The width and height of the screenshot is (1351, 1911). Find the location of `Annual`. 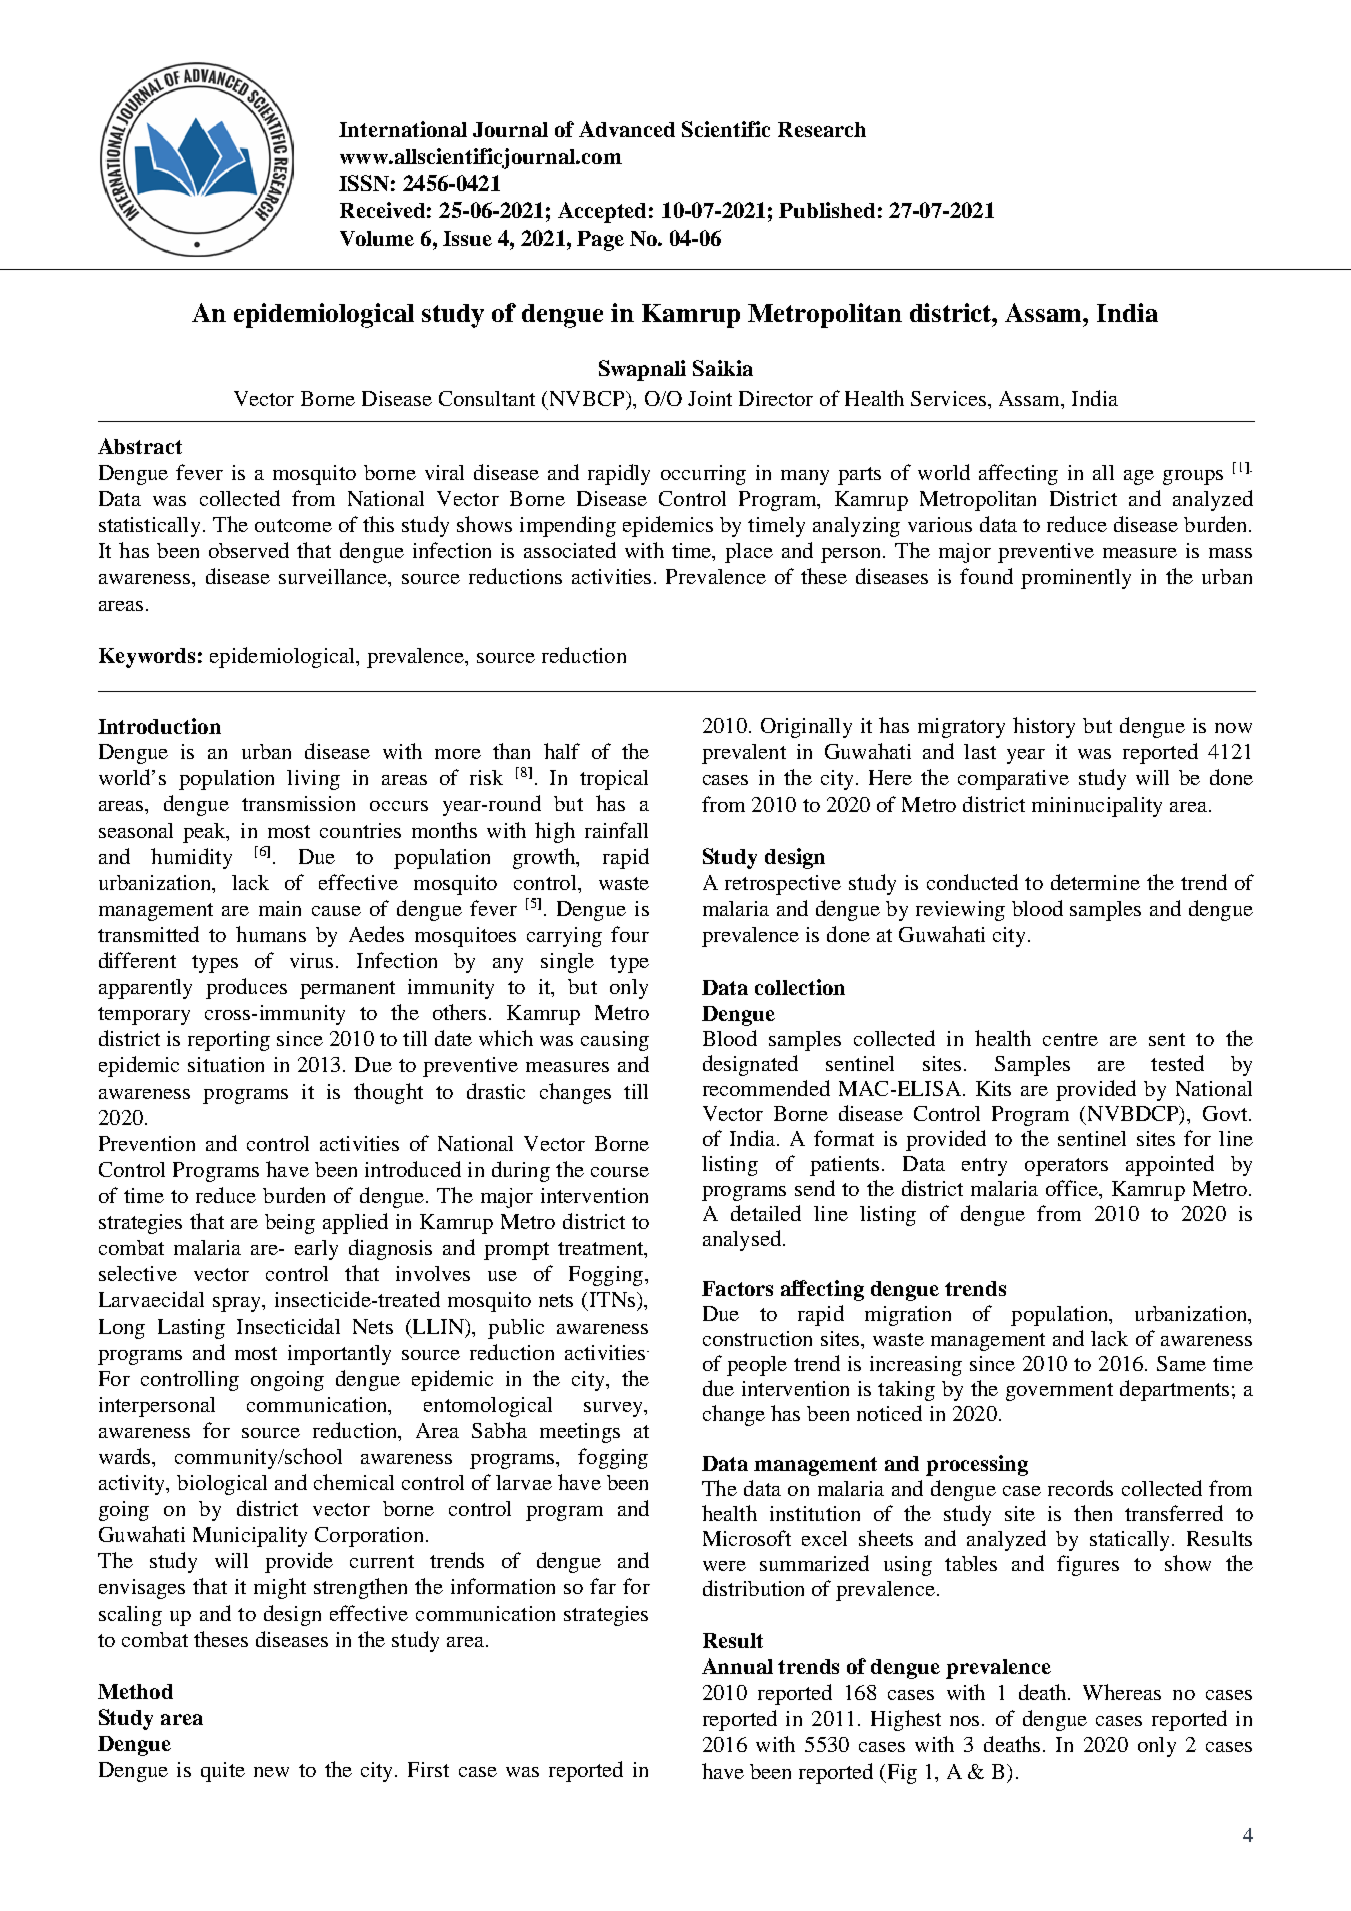

Annual is located at coordinates (737, 1666).
